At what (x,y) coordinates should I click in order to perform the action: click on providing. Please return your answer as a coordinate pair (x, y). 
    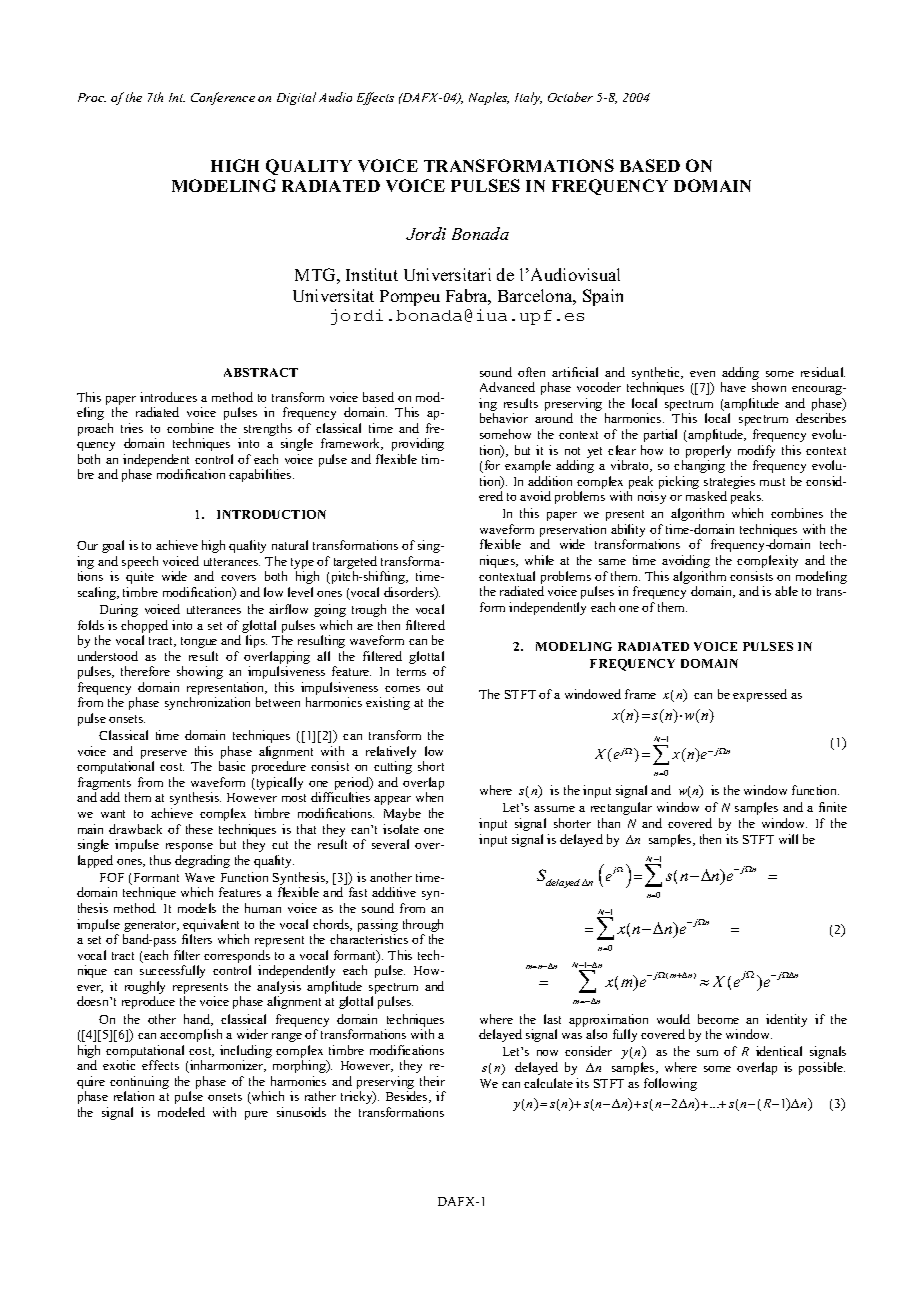
    Looking at the image, I should click on (418, 444).
